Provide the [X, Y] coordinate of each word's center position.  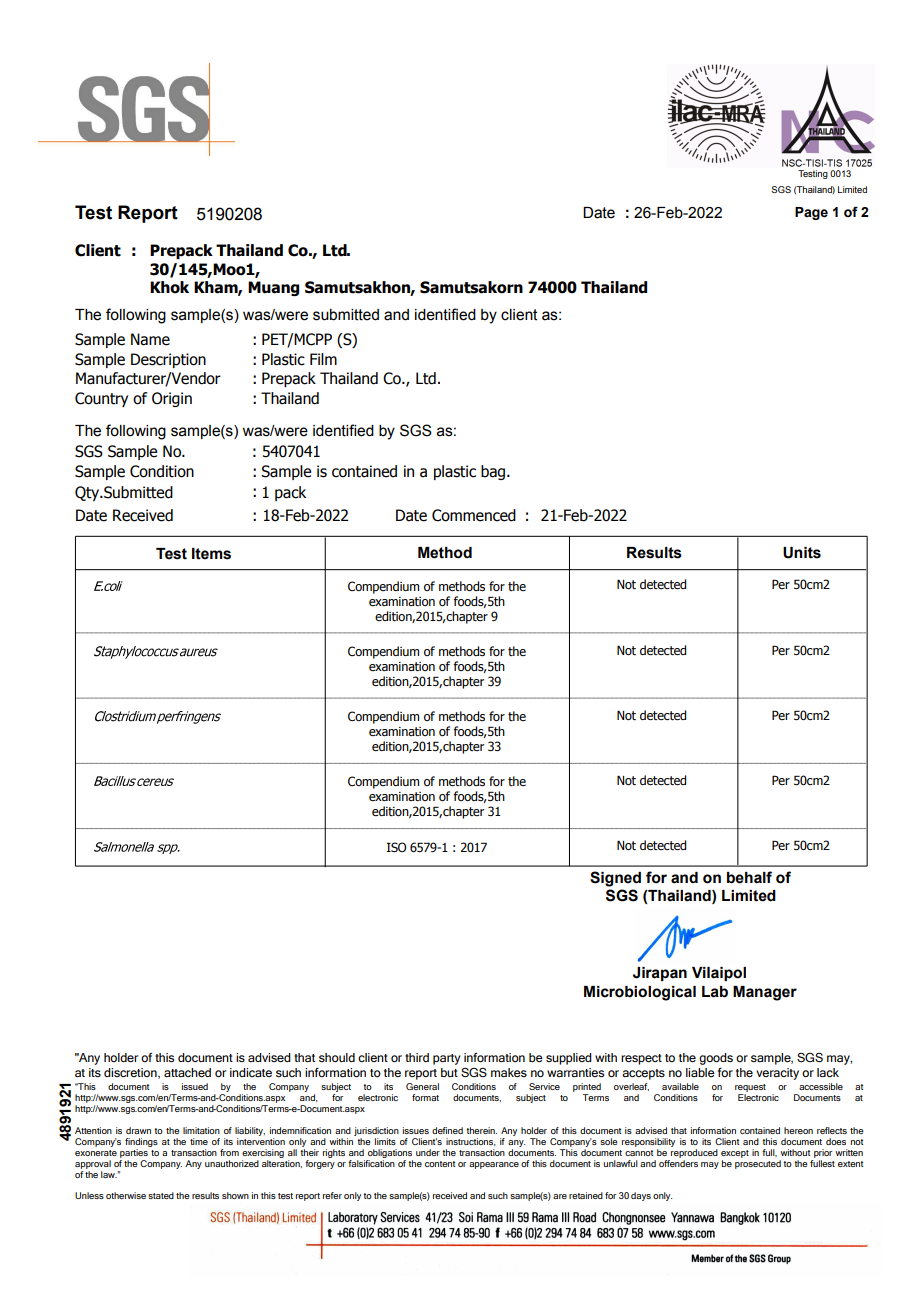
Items [211, 554]
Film [323, 359]
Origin [172, 399]
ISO [396, 847]
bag [494, 472]
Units [802, 553]
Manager [765, 993]
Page [811, 213]
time [199, 1141]
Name [150, 339]
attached [187, 1072]
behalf [749, 877]
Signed [615, 879]
